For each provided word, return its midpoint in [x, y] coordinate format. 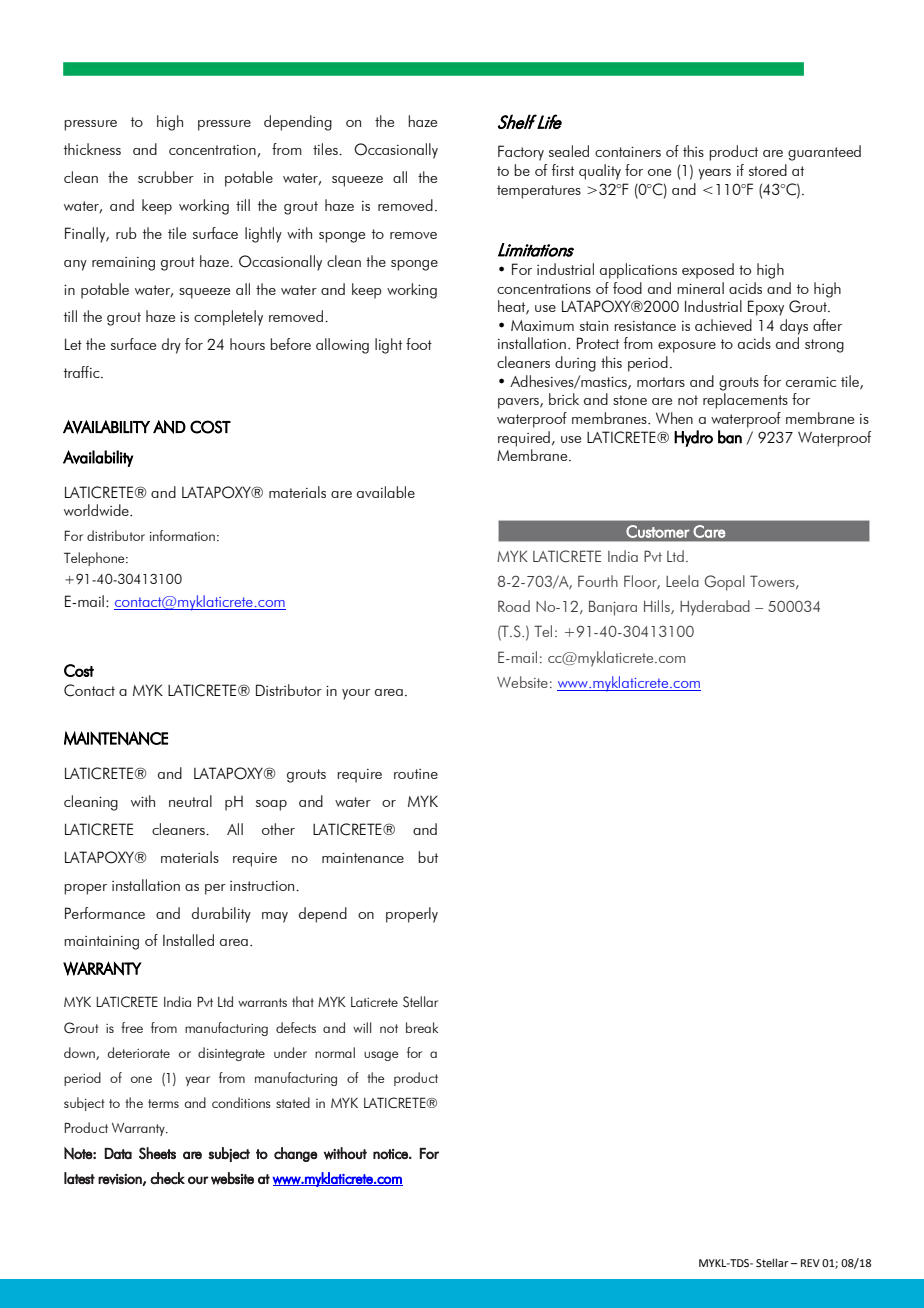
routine [416, 774]
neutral [190, 801]
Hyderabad [715, 608]
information [182, 535]
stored [768, 170]
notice [391, 1154]
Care [709, 531]
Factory [521, 153]
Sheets [157, 1153]
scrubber [166, 177]
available [386, 492]
